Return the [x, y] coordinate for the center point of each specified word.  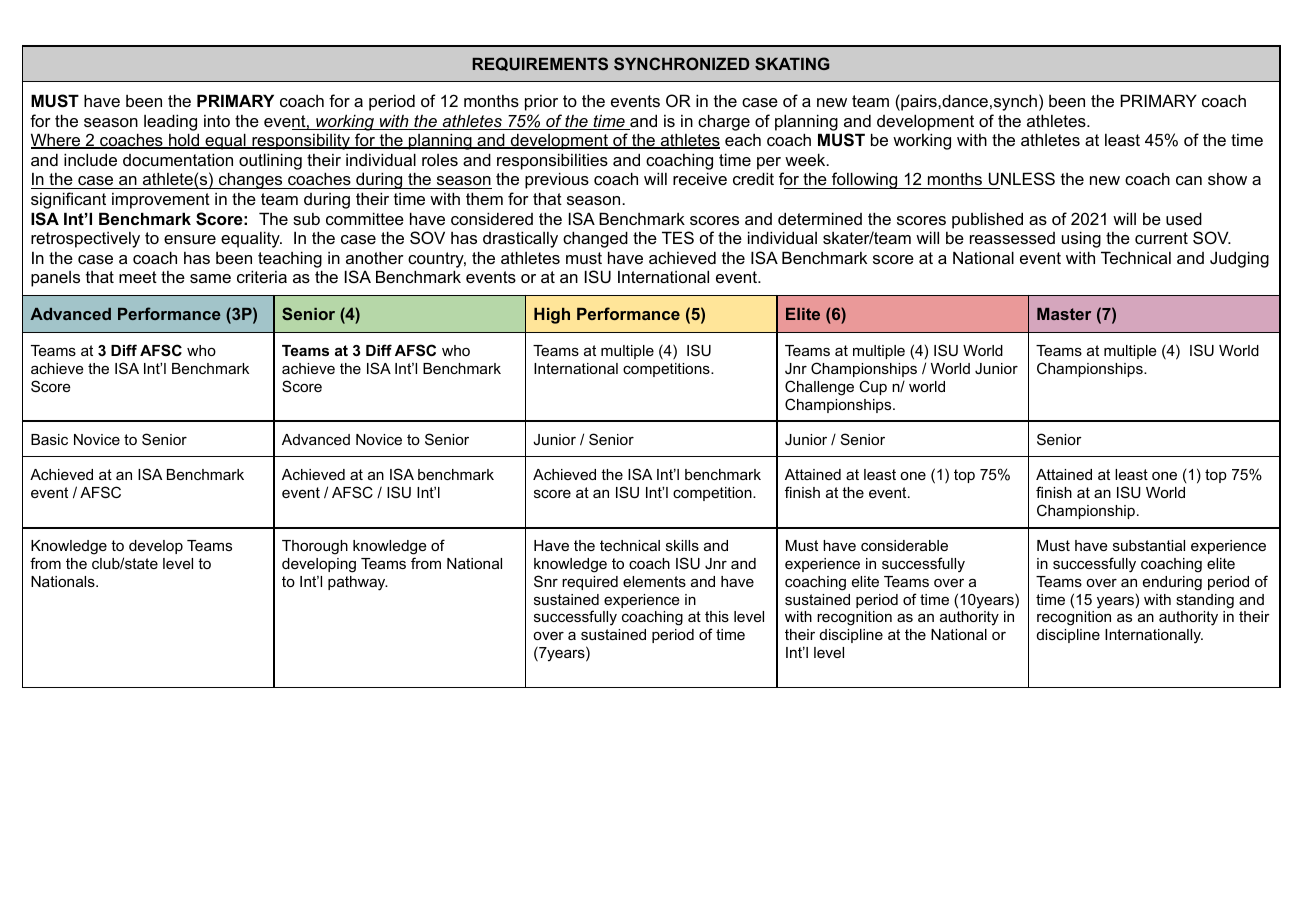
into [217, 121]
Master [1064, 314]
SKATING [792, 63]
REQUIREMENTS [540, 64]
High [552, 316]
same [210, 278]
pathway [358, 583]
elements [654, 581]
